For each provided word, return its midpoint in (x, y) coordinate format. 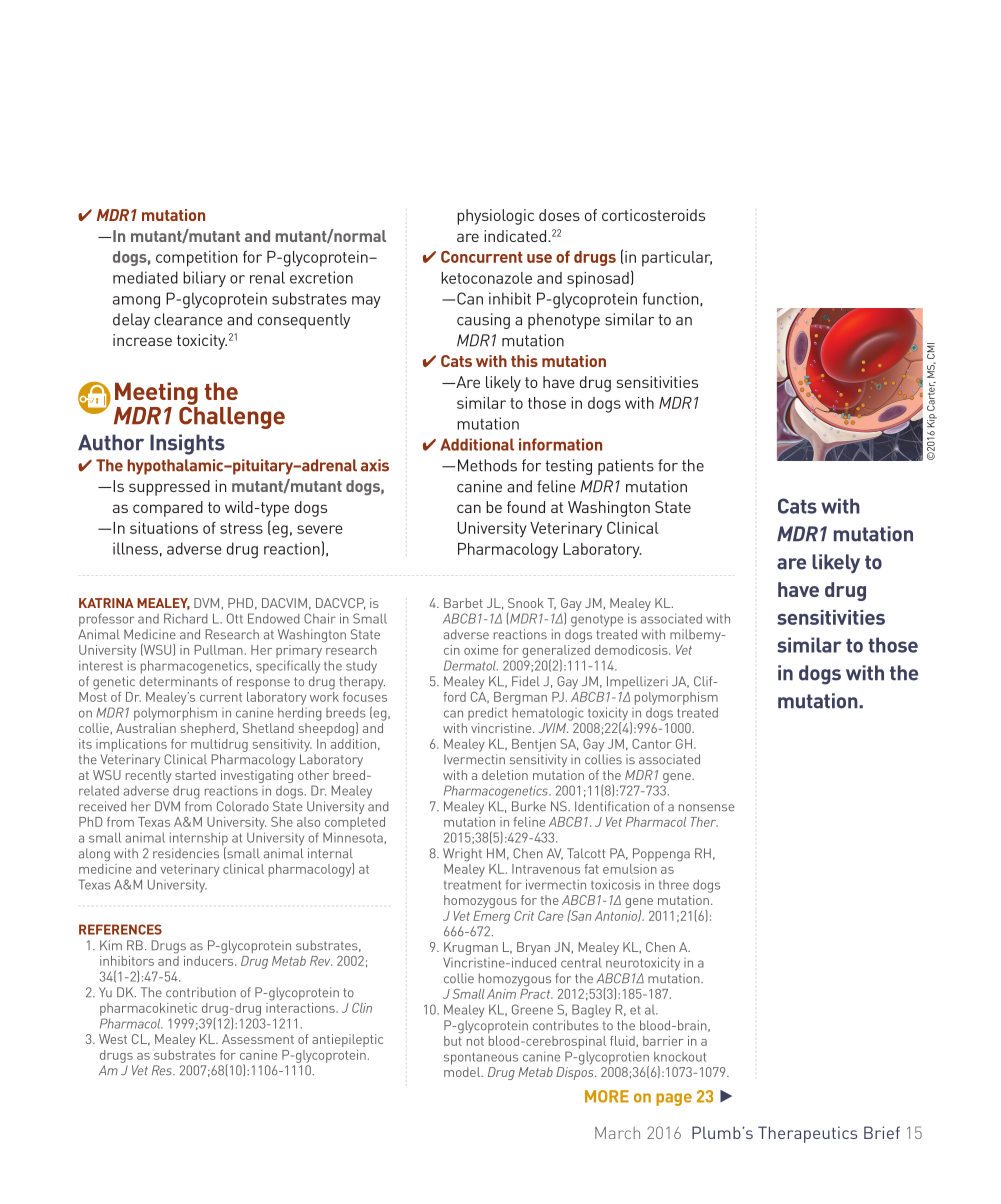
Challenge (232, 416)
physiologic (495, 217)
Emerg (491, 917)
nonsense (706, 808)
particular (677, 259)
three (674, 885)
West (113, 1039)
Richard (186, 618)
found (526, 507)
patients (626, 467)
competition (196, 259)
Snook (526, 603)
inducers (210, 961)
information (560, 444)
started (195, 775)
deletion (505, 775)
